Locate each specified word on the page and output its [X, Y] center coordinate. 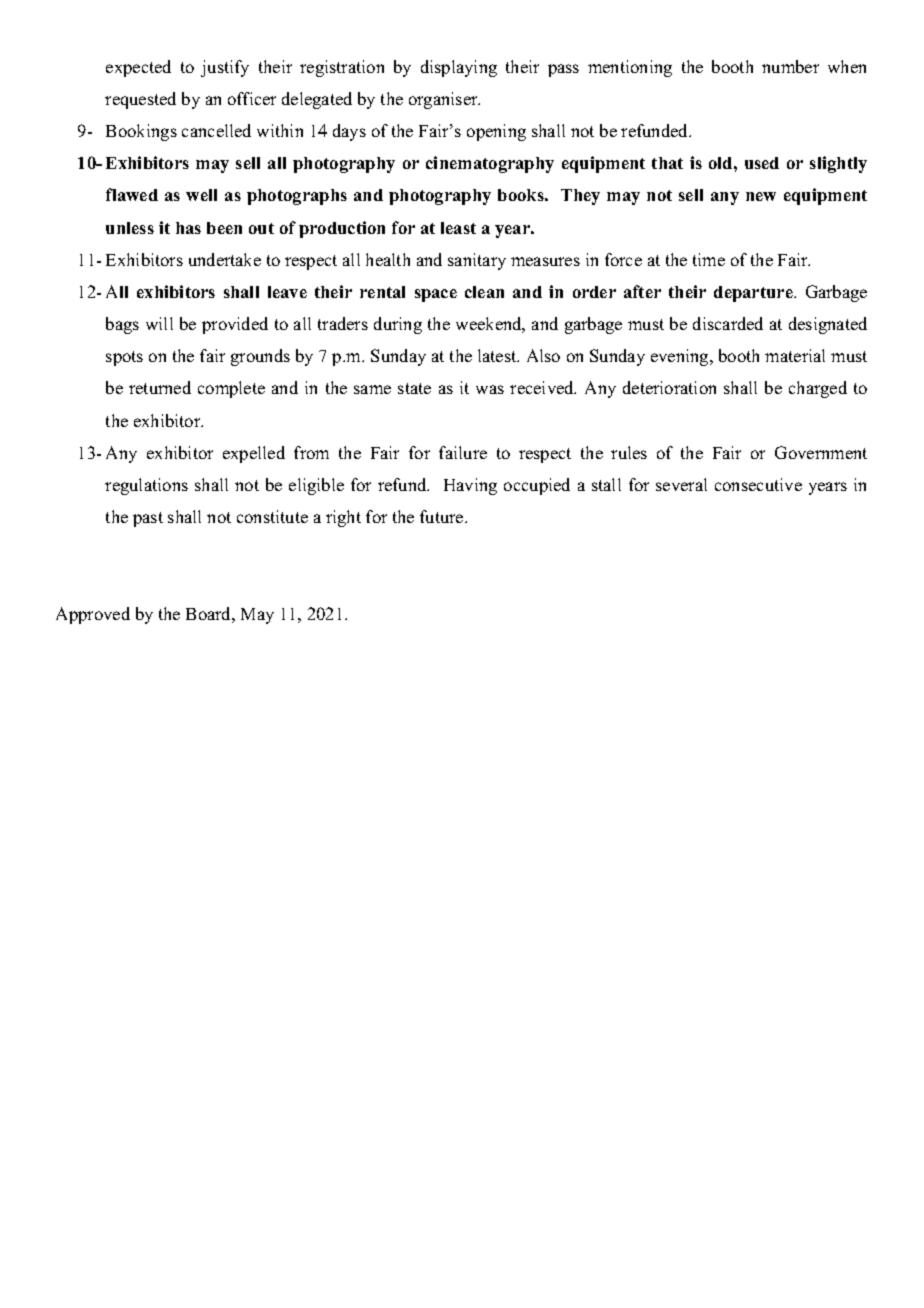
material [795, 355]
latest [498, 355]
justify [225, 68]
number [790, 66]
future [443, 516]
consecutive [758, 484]
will [159, 323]
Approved [93, 615]
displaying [459, 68]
